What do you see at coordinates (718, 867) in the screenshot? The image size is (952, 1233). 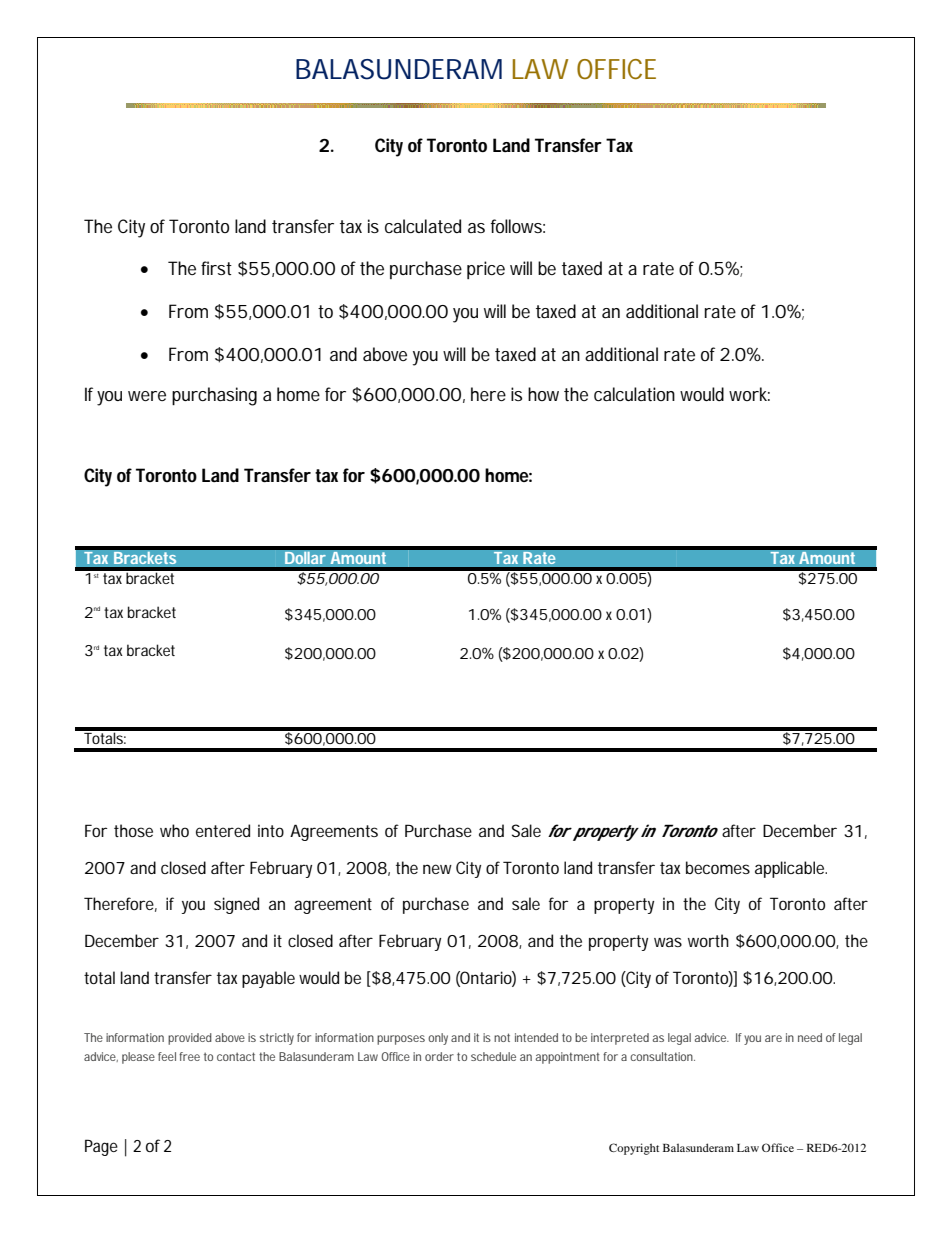 I see `becomes` at bounding box center [718, 867].
